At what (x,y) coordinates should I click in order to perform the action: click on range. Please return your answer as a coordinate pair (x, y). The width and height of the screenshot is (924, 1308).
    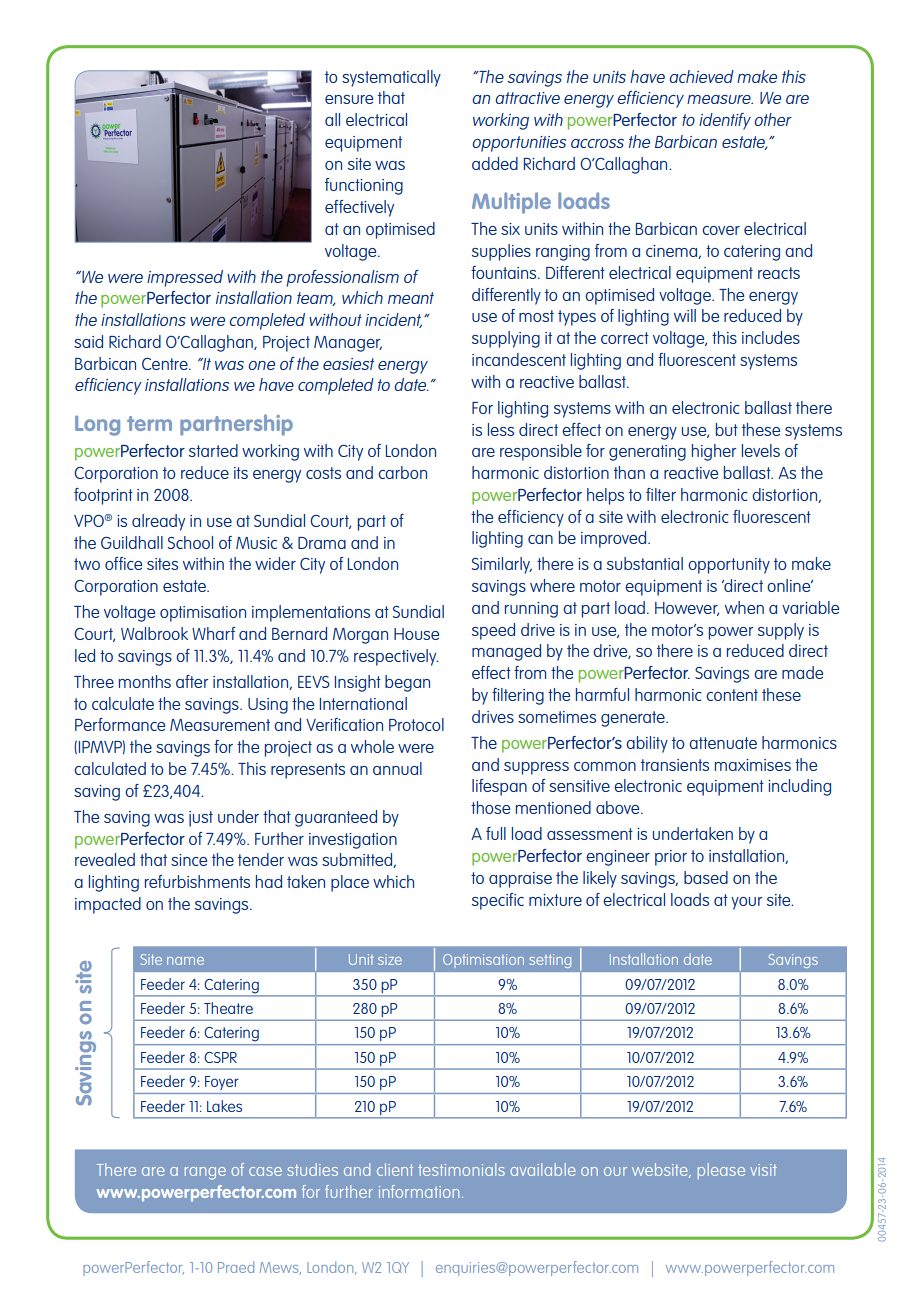
    Looking at the image, I should click on (205, 1173).
